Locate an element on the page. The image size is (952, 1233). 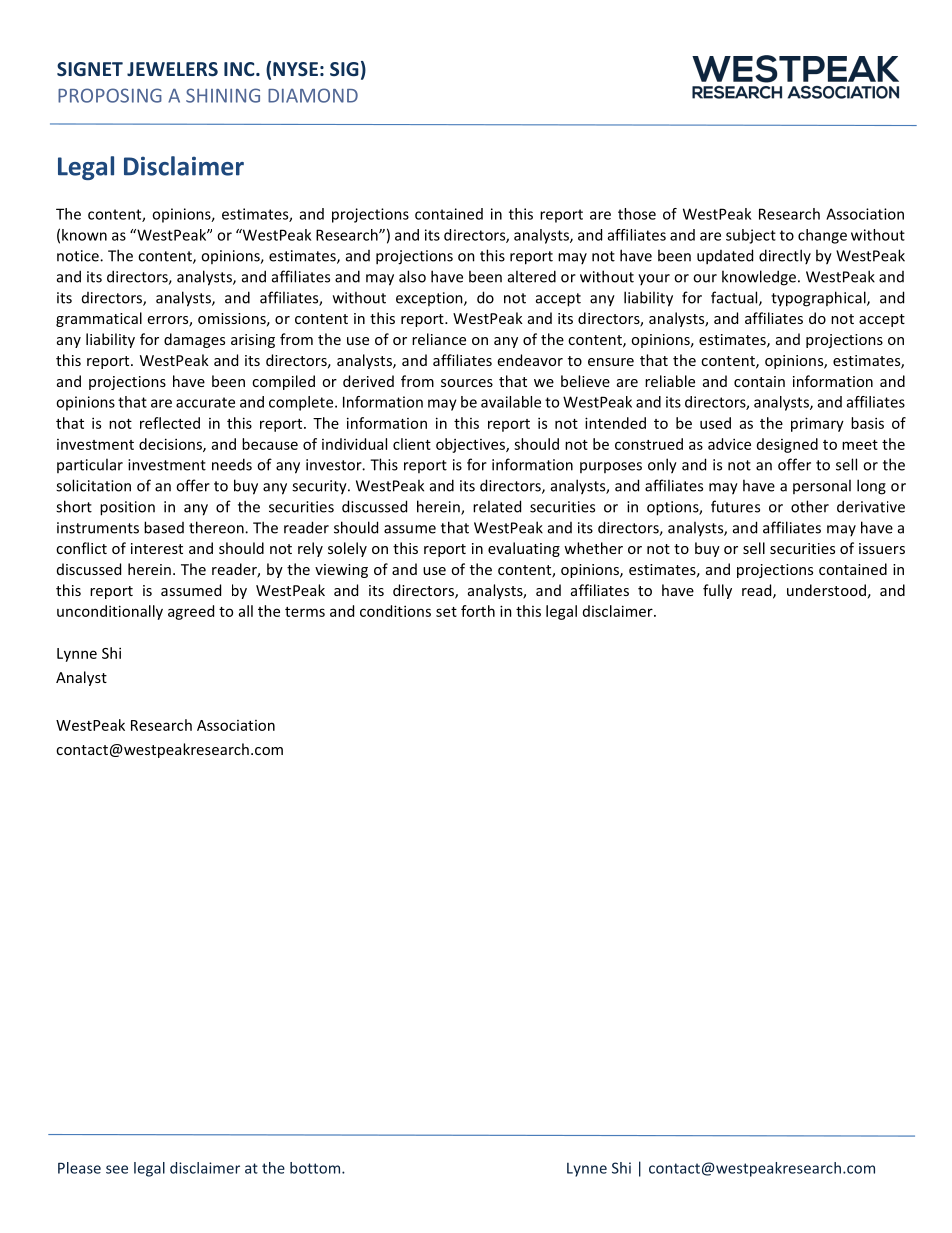
agreed is located at coordinates (191, 612).
